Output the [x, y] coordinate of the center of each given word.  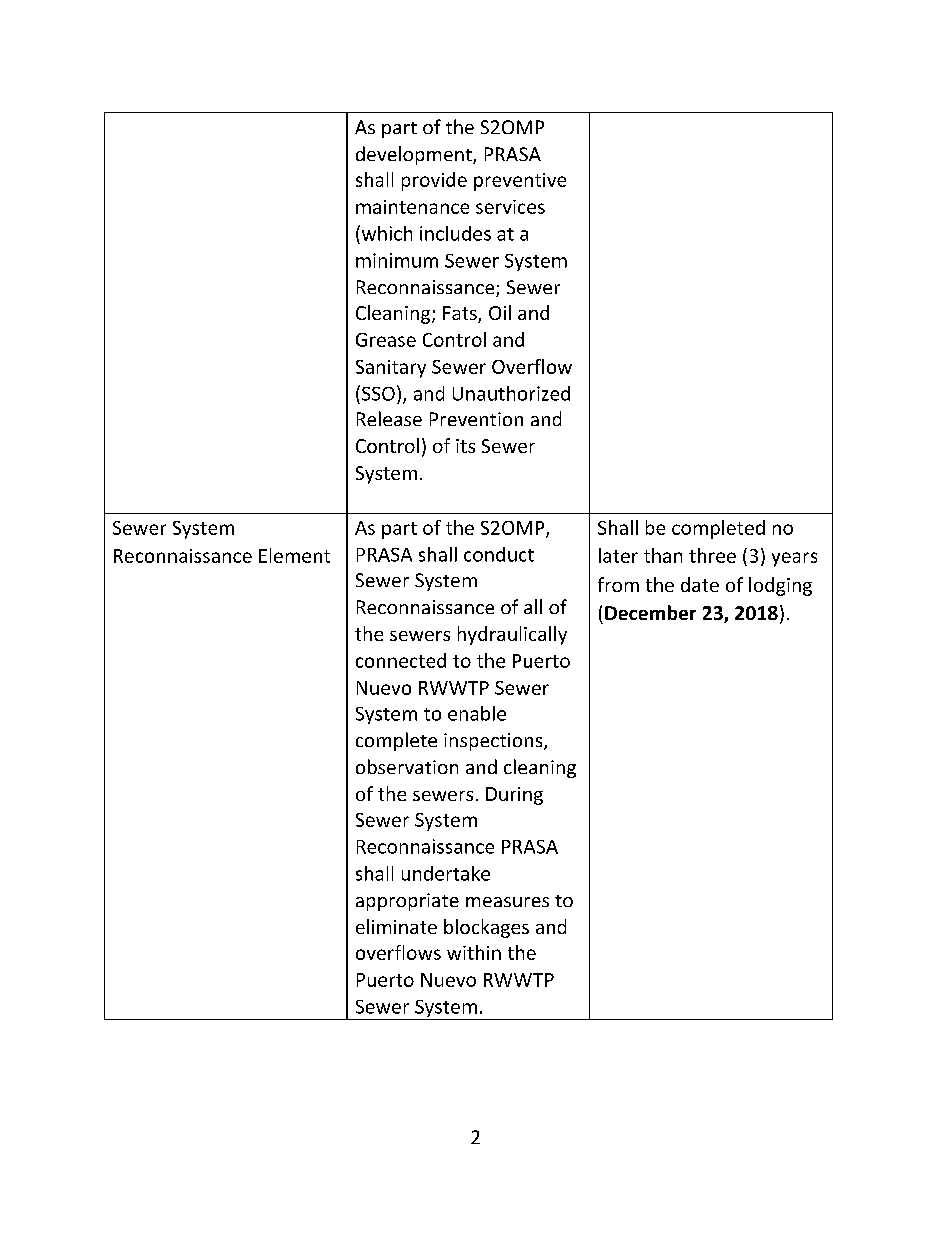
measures [507, 902]
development [415, 155]
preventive [520, 182]
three [712, 555]
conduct [499, 554]
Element [294, 555]
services [510, 207]
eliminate [396, 926]
